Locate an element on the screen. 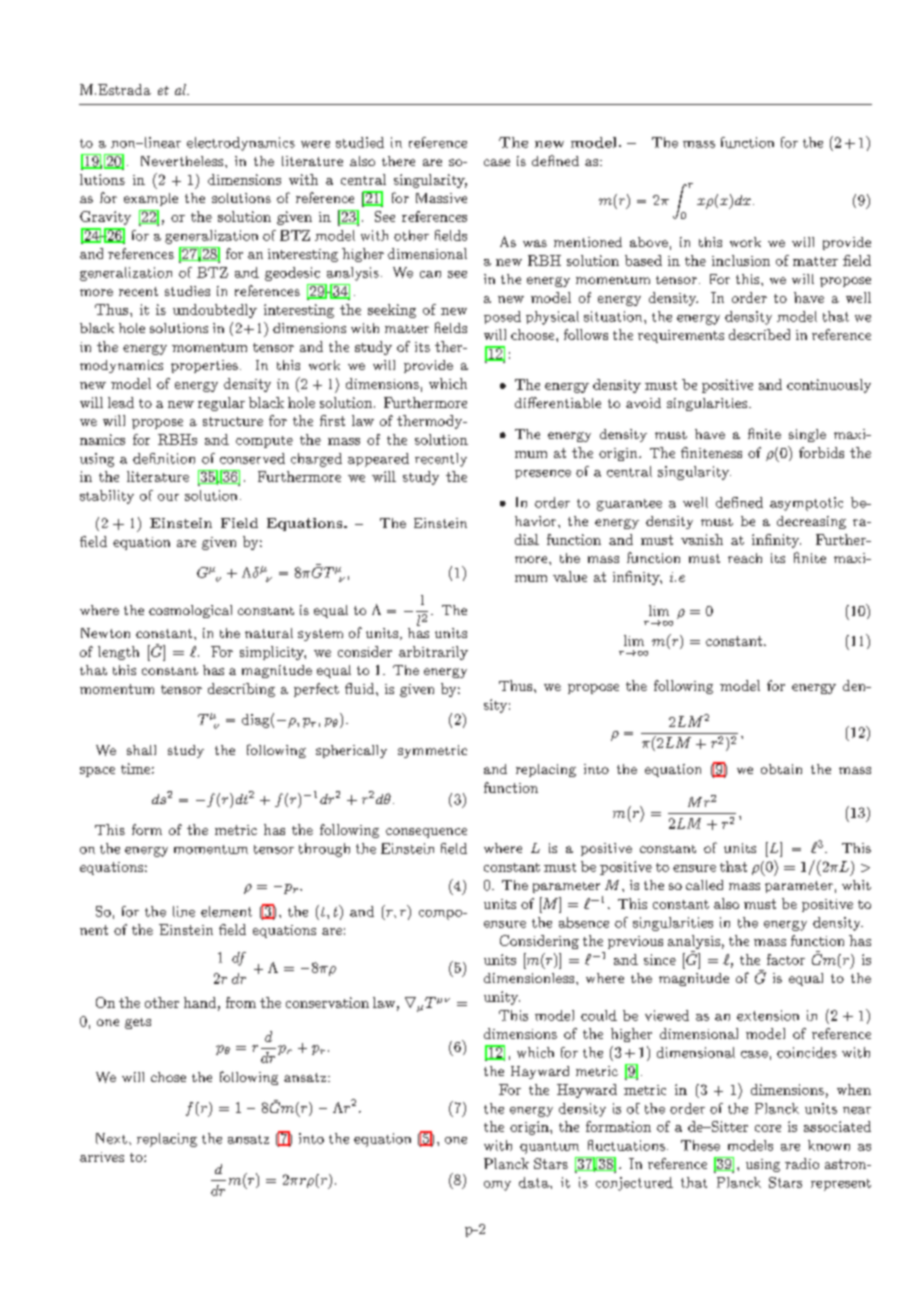 The width and height of the screenshot is (924, 1308). quantum is located at coordinates (549, 1148).
